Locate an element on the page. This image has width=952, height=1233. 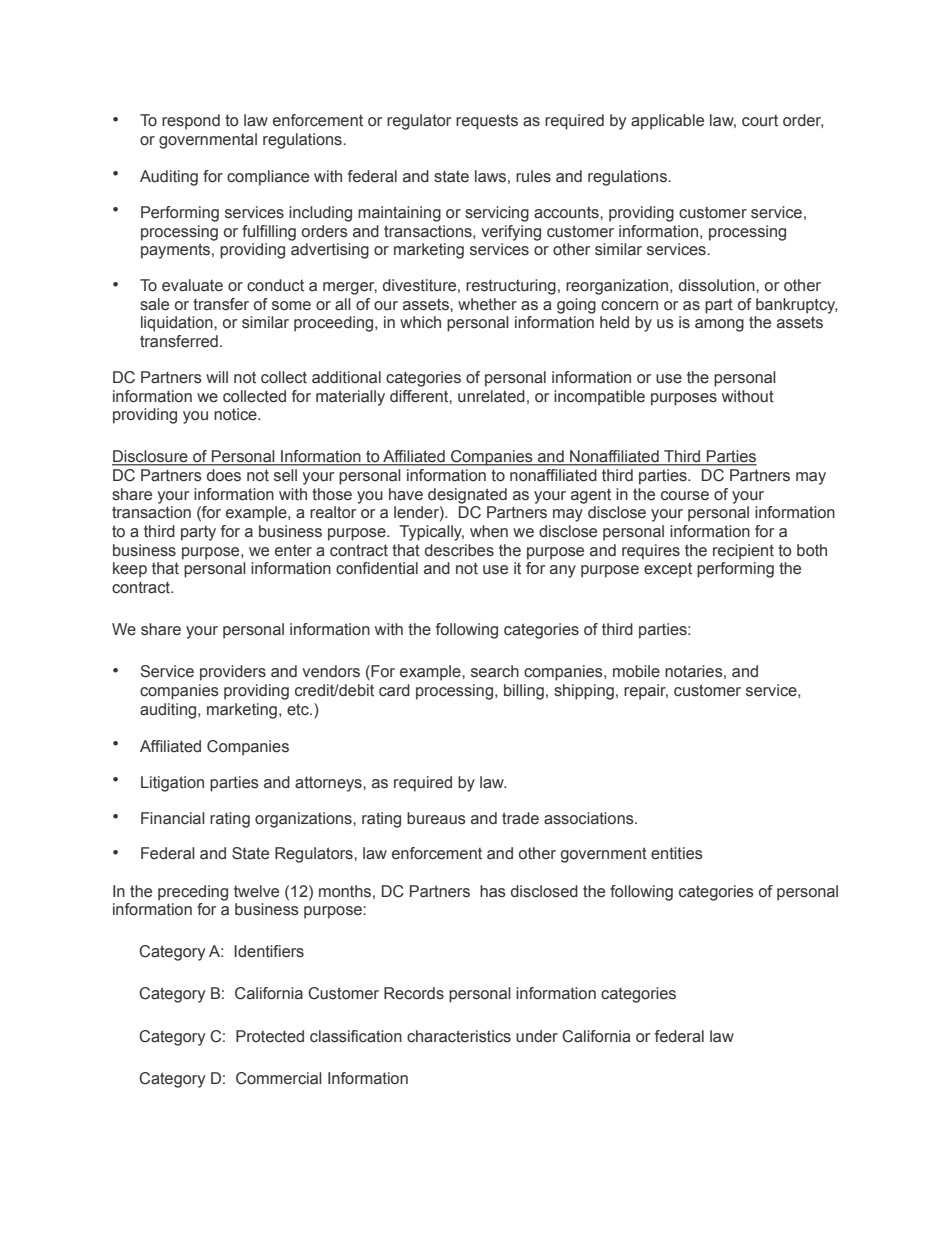
course is located at coordinates (685, 496).
